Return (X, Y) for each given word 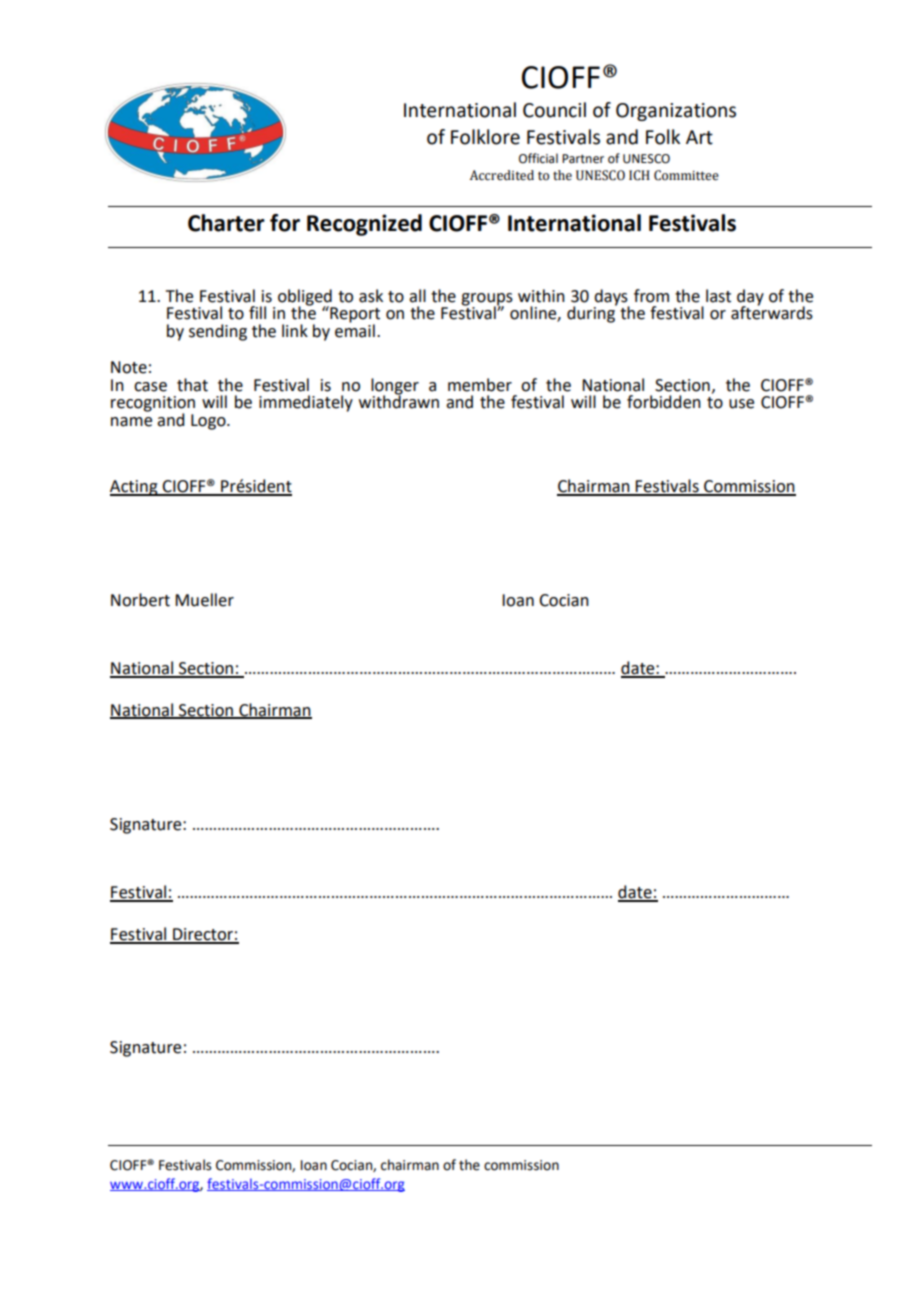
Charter (226, 223)
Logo (209, 422)
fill (257, 312)
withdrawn (399, 401)
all (417, 296)
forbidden (664, 402)
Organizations (676, 112)
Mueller (204, 600)
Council (554, 110)
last (718, 296)
